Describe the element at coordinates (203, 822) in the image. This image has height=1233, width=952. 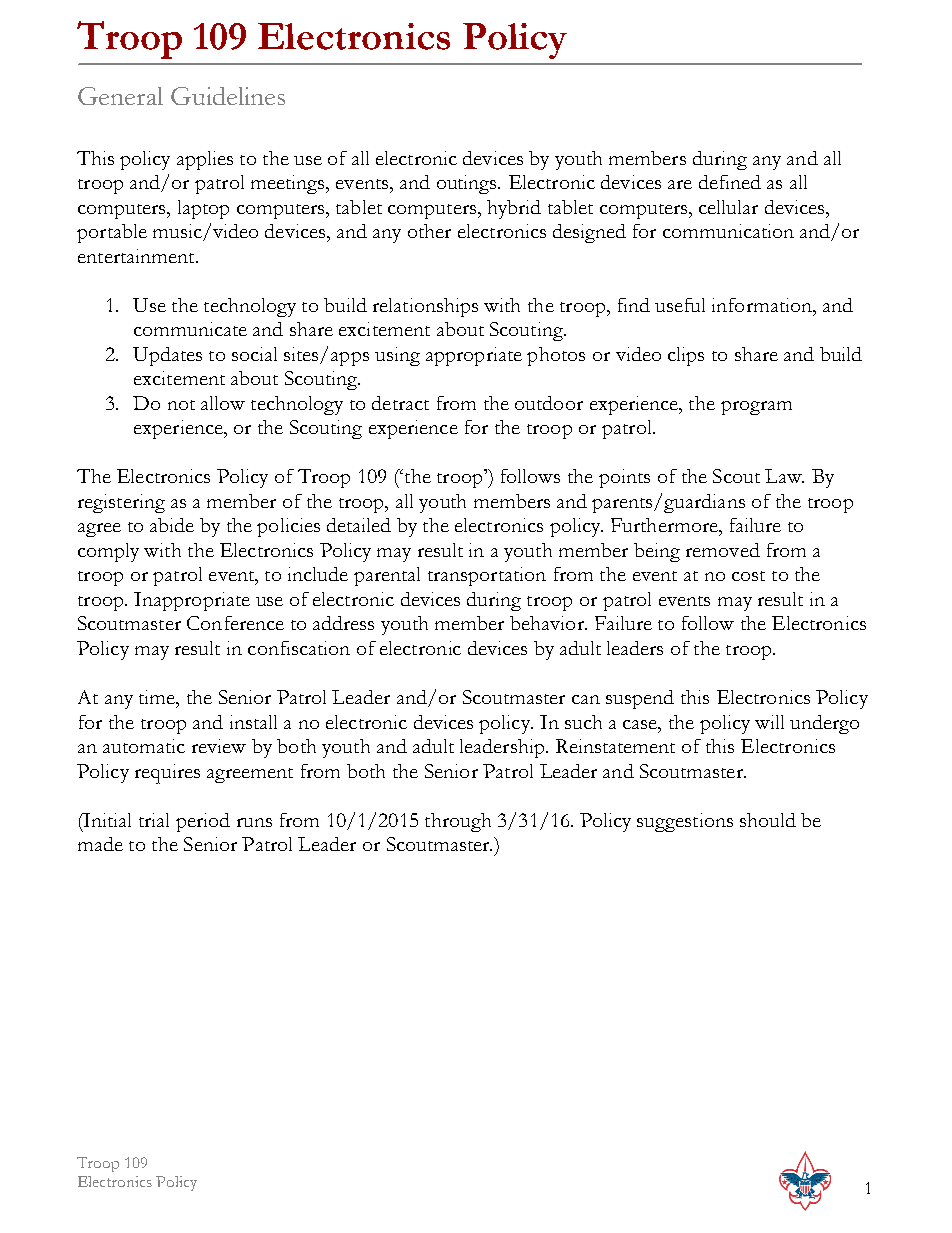
I see `period` at that location.
